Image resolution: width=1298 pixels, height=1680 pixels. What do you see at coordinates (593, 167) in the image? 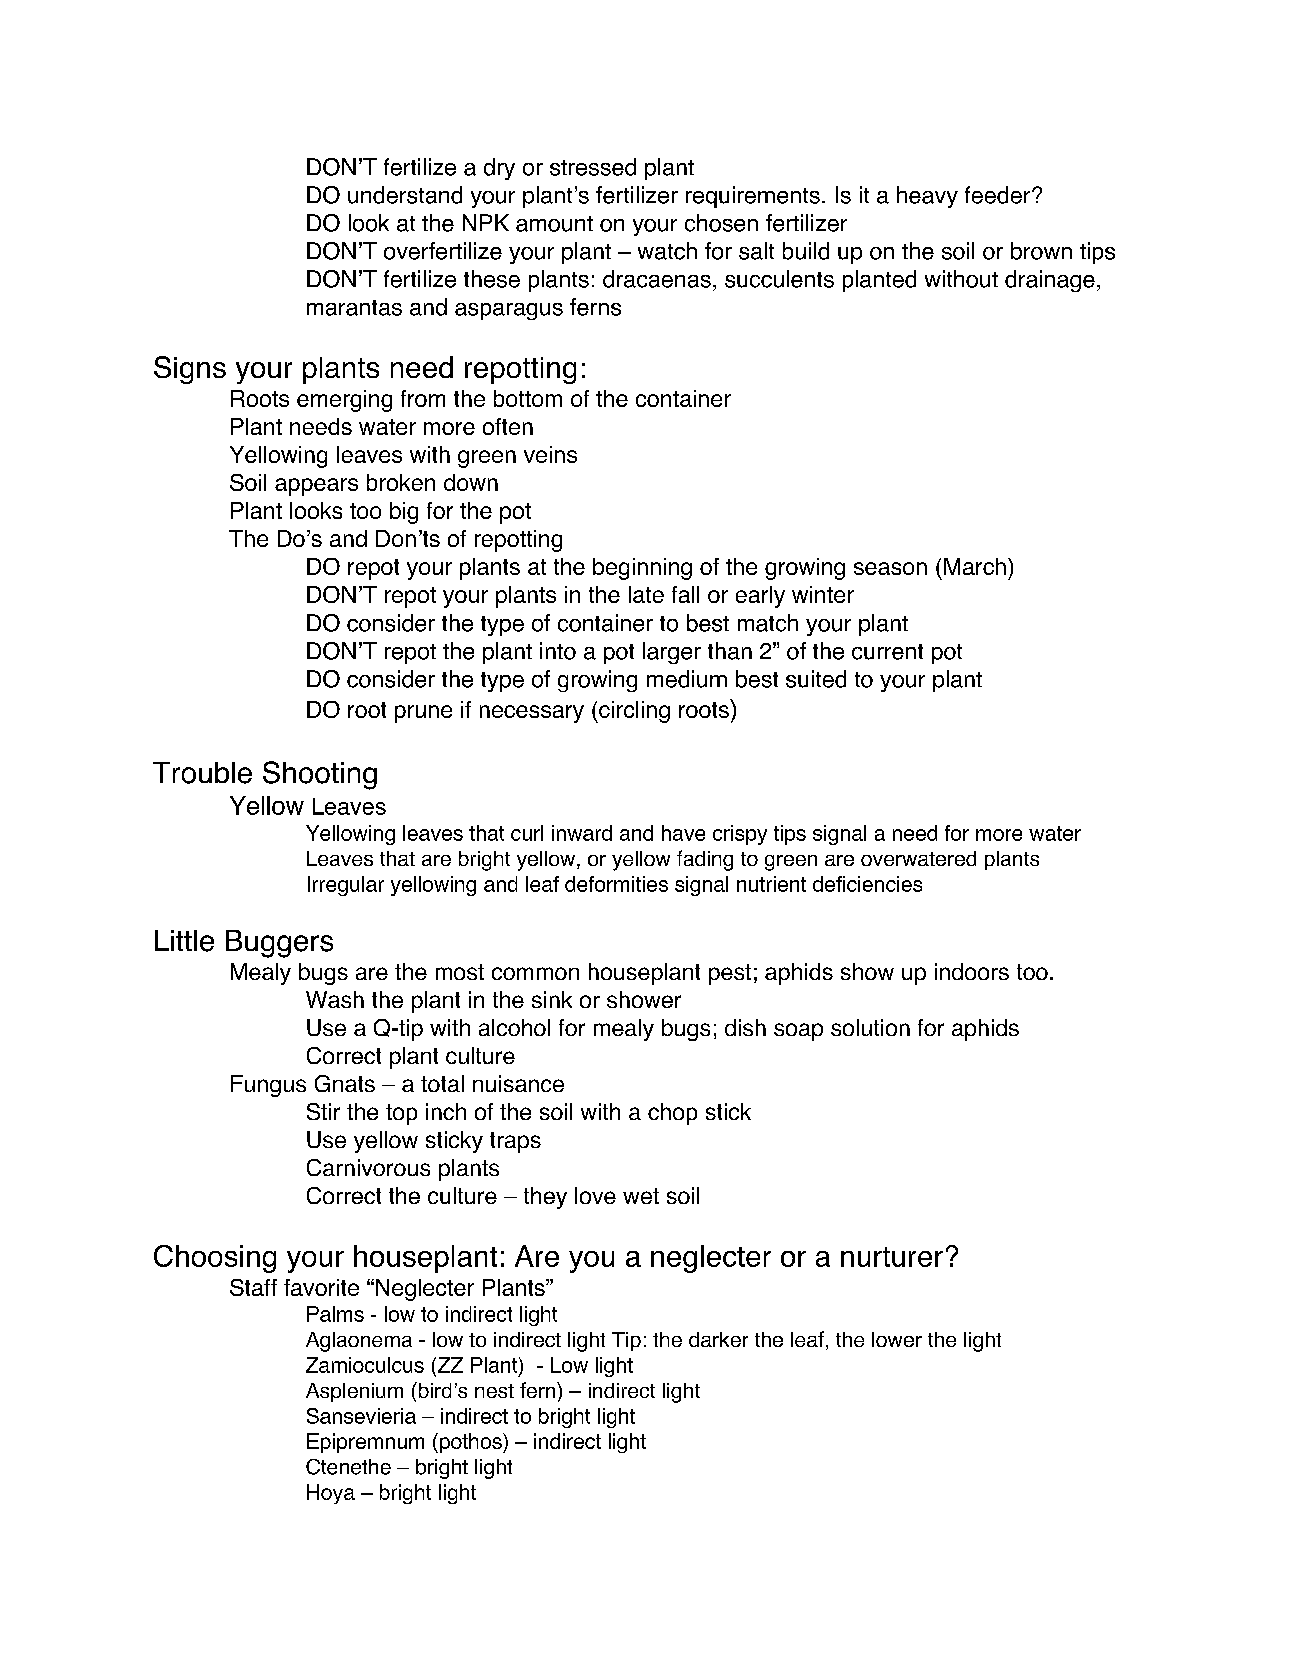
I see `stressed` at bounding box center [593, 167].
